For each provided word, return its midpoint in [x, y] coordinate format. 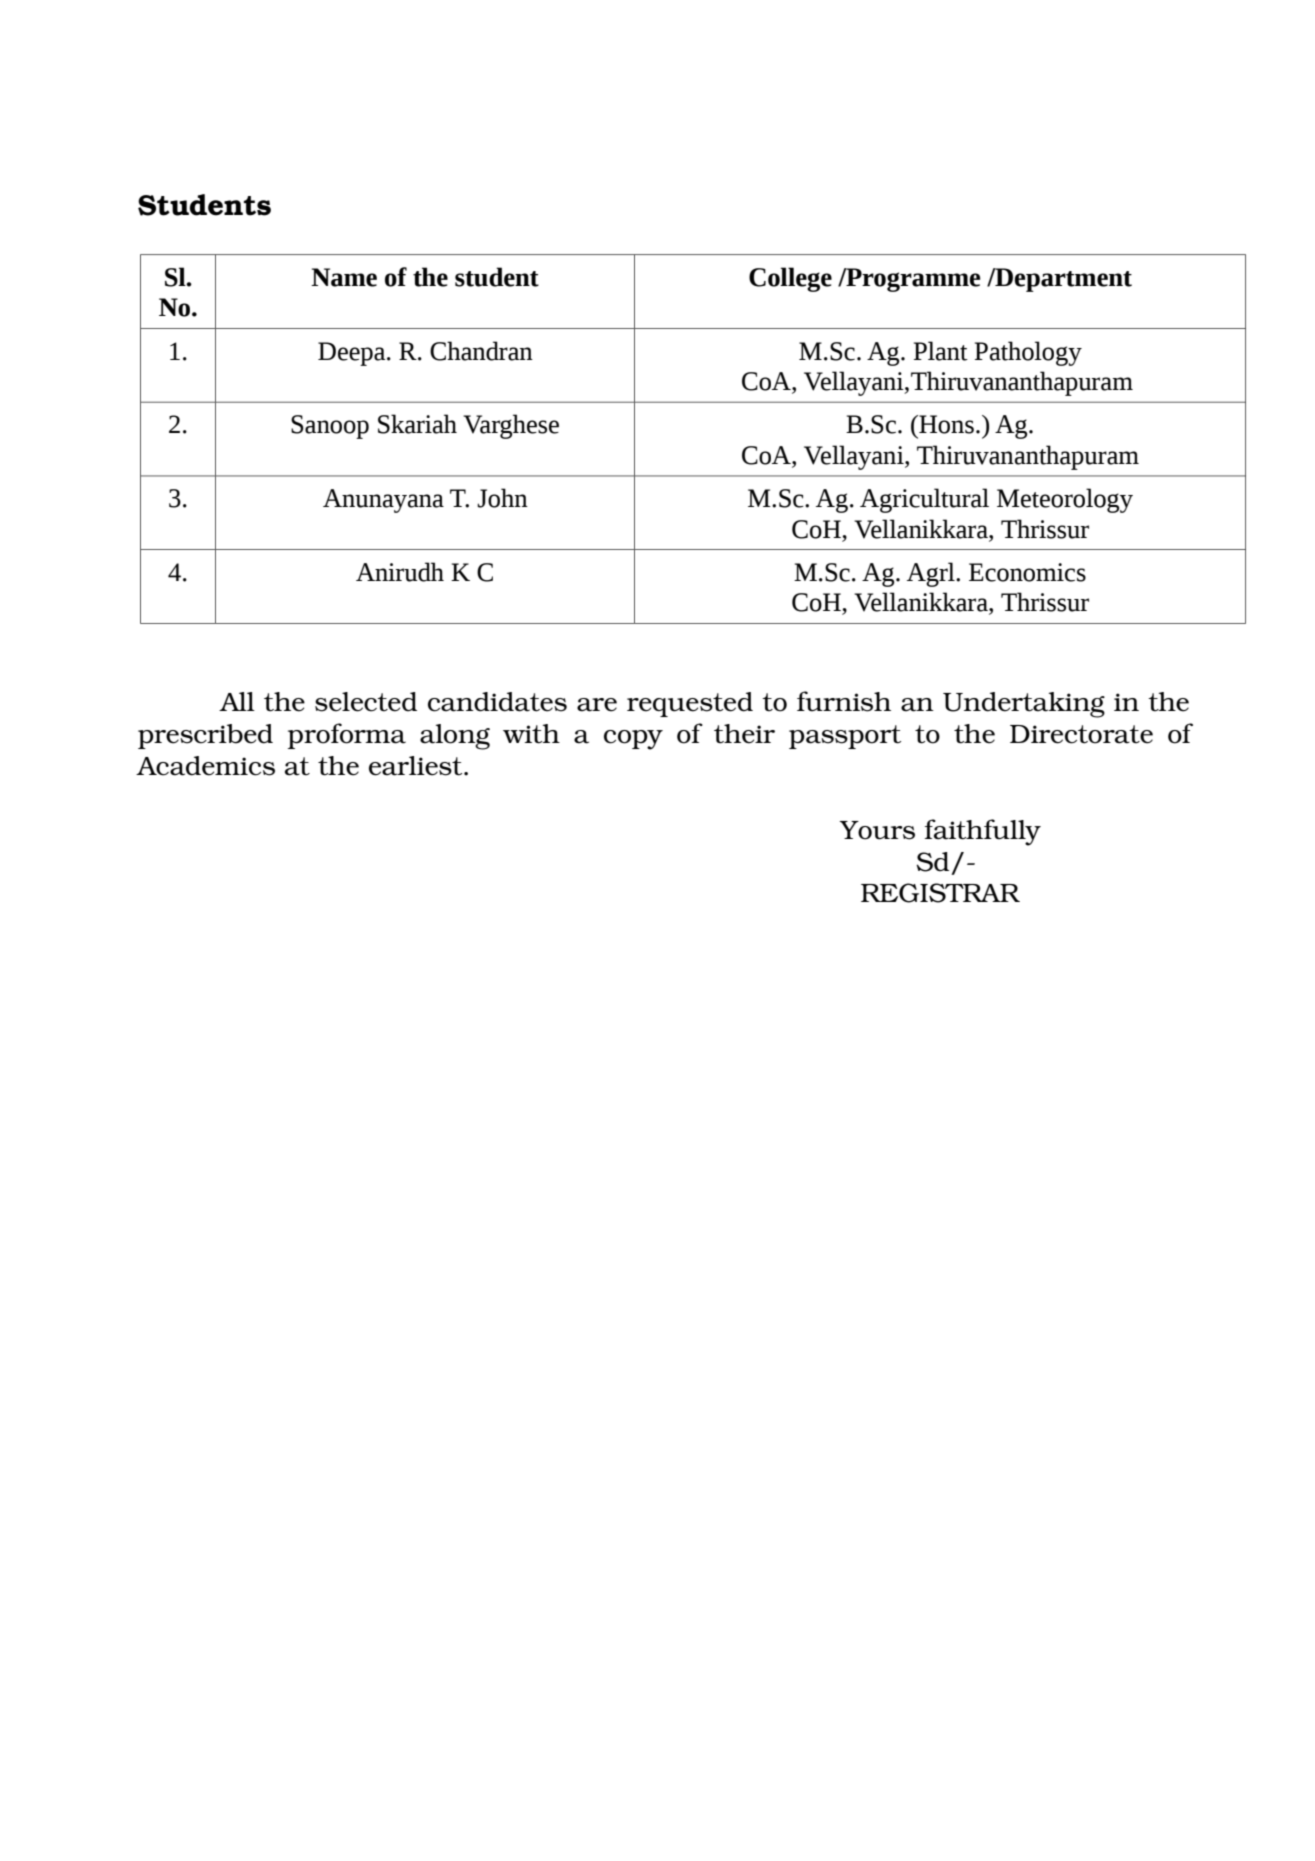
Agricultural [924, 500]
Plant [941, 351]
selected [366, 702]
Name [344, 277]
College [790, 279]
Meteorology [1065, 500]
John [502, 498]
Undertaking [1024, 705]
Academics [205, 766]
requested [690, 704]
